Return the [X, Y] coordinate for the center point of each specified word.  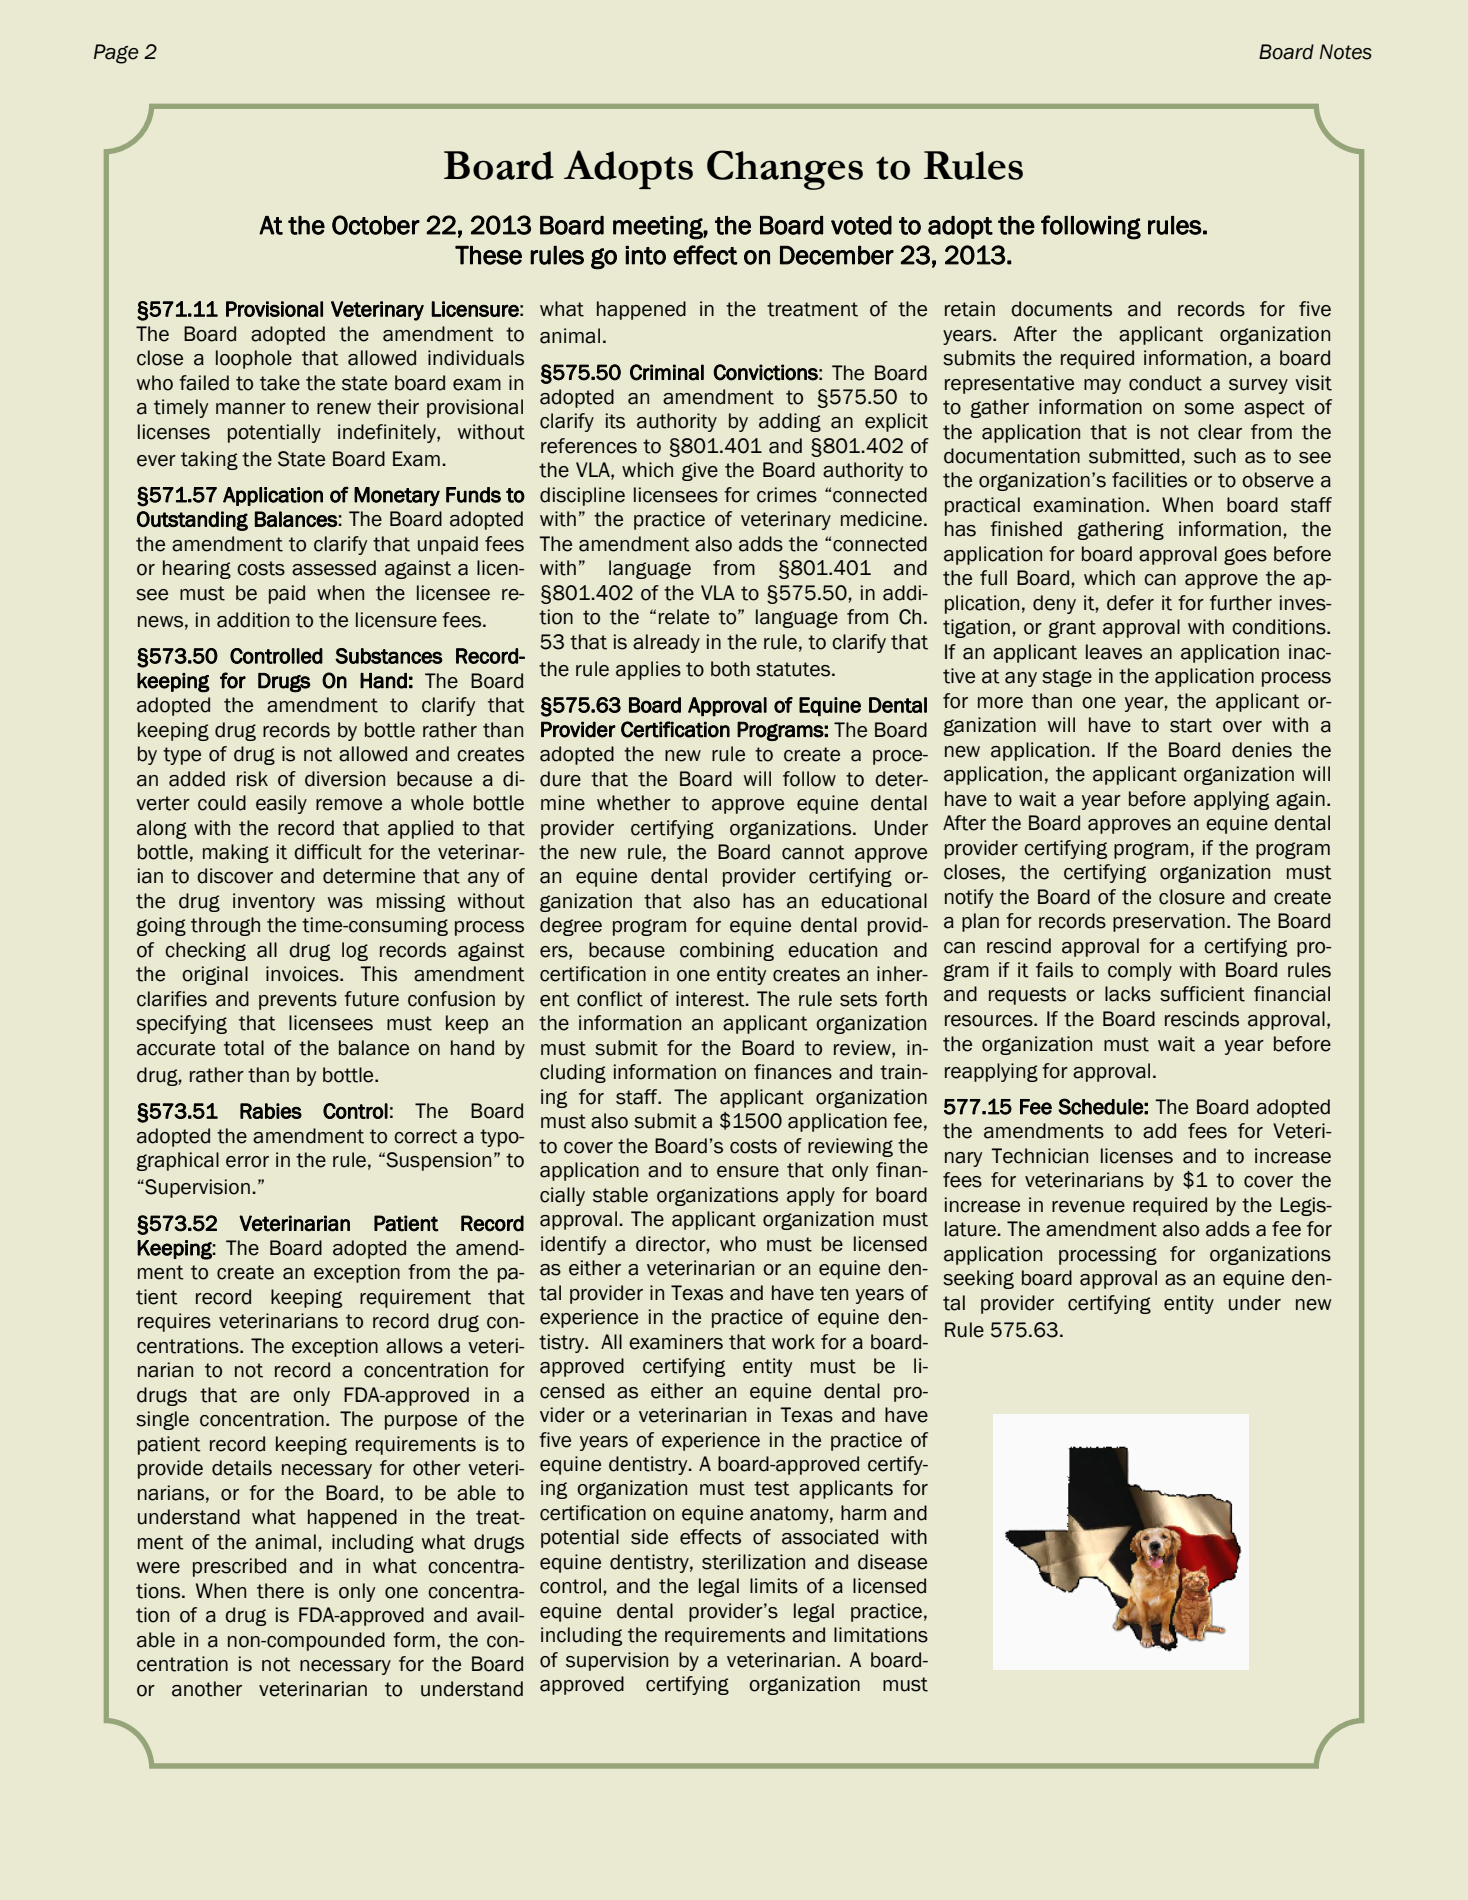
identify [573, 1245]
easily [281, 804]
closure [1192, 897]
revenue [1088, 1207]
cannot [813, 852]
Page [116, 54]
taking [209, 460]
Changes [785, 170]
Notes [1345, 52]
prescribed [239, 1567]
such [1215, 456]
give [700, 471]
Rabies [271, 1111]
